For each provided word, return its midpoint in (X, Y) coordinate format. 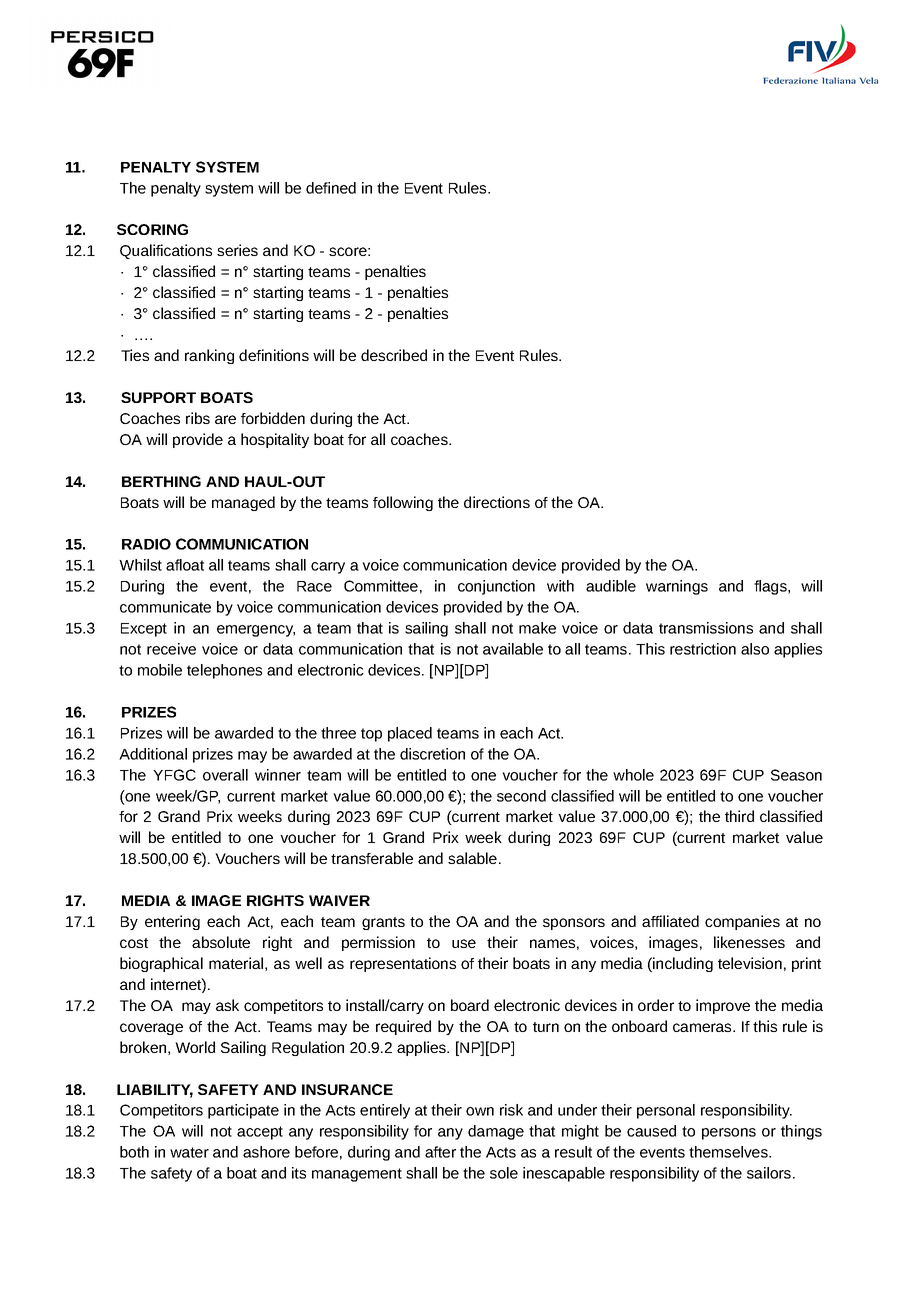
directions (497, 502)
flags (771, 587)
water (189, 1152)
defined (331, 188)
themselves (729, 1152)
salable (472, 858)
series (237, 250)
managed (243, 503)
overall (225, 775)
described (394, 355)
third (739, 816)
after (440, 1152)
